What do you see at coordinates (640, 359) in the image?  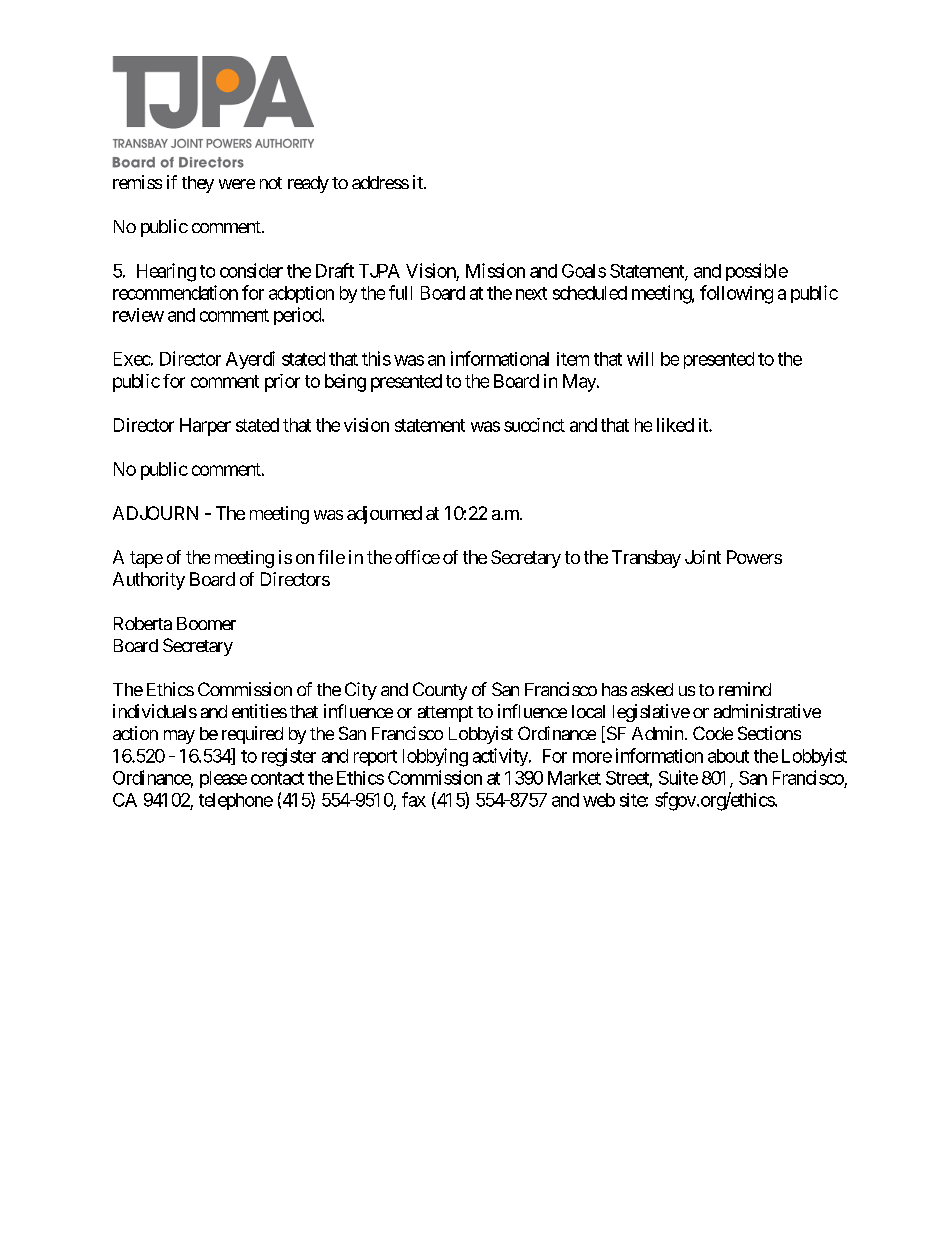 I see `will` at bounding box center [640, 359].
